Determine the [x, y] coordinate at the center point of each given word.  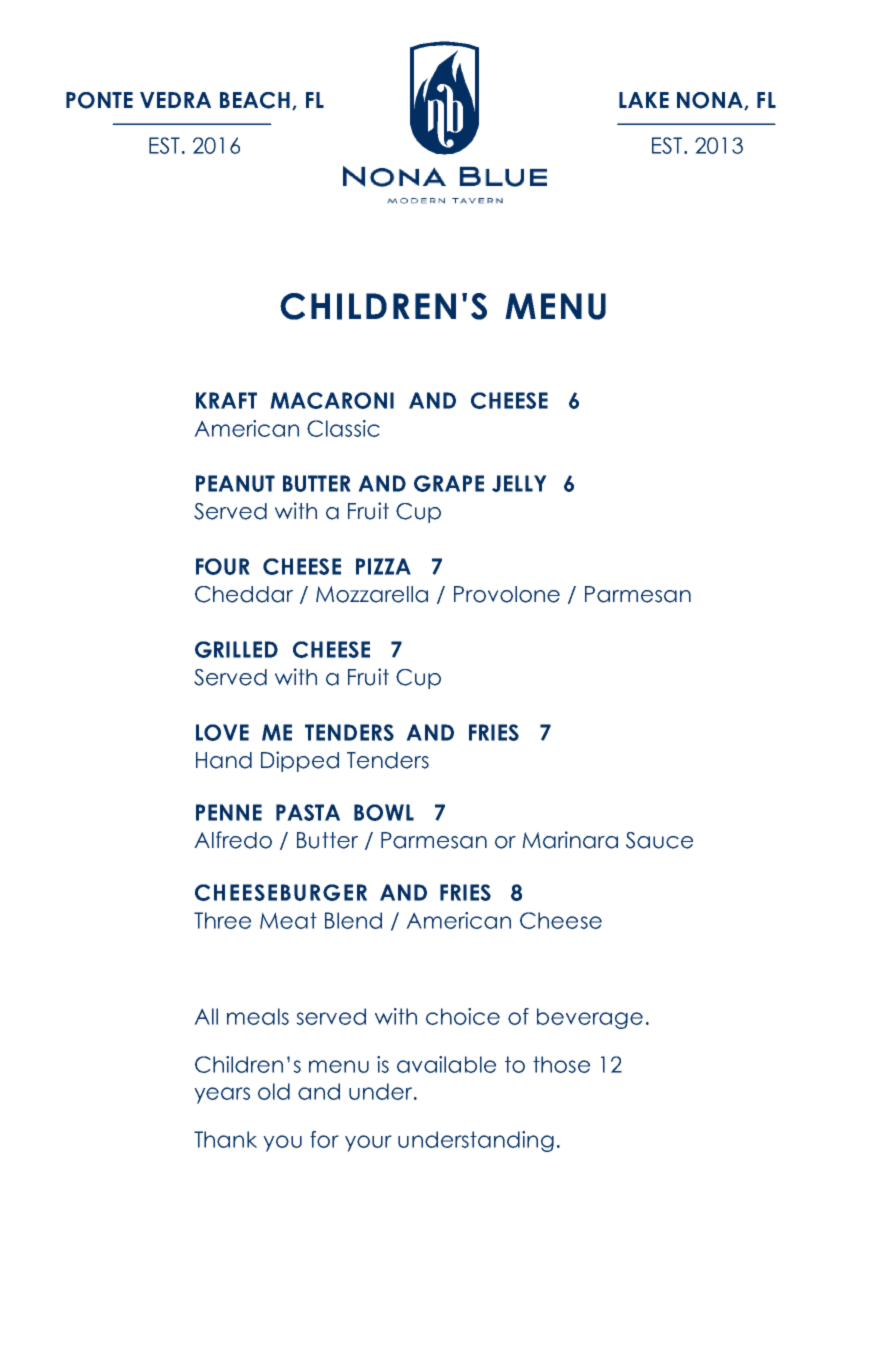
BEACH [255, 100]
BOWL [384, 812]
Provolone [507, 594]
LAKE [644, 100]
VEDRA [175, 100]
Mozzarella [372, 594]
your [368, 1143]
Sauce [659, 840]
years [222, 1095]
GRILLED [236, 649]
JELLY [519, 483]
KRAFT [226, 400]
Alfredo [233, 840]
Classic [343, 428]
